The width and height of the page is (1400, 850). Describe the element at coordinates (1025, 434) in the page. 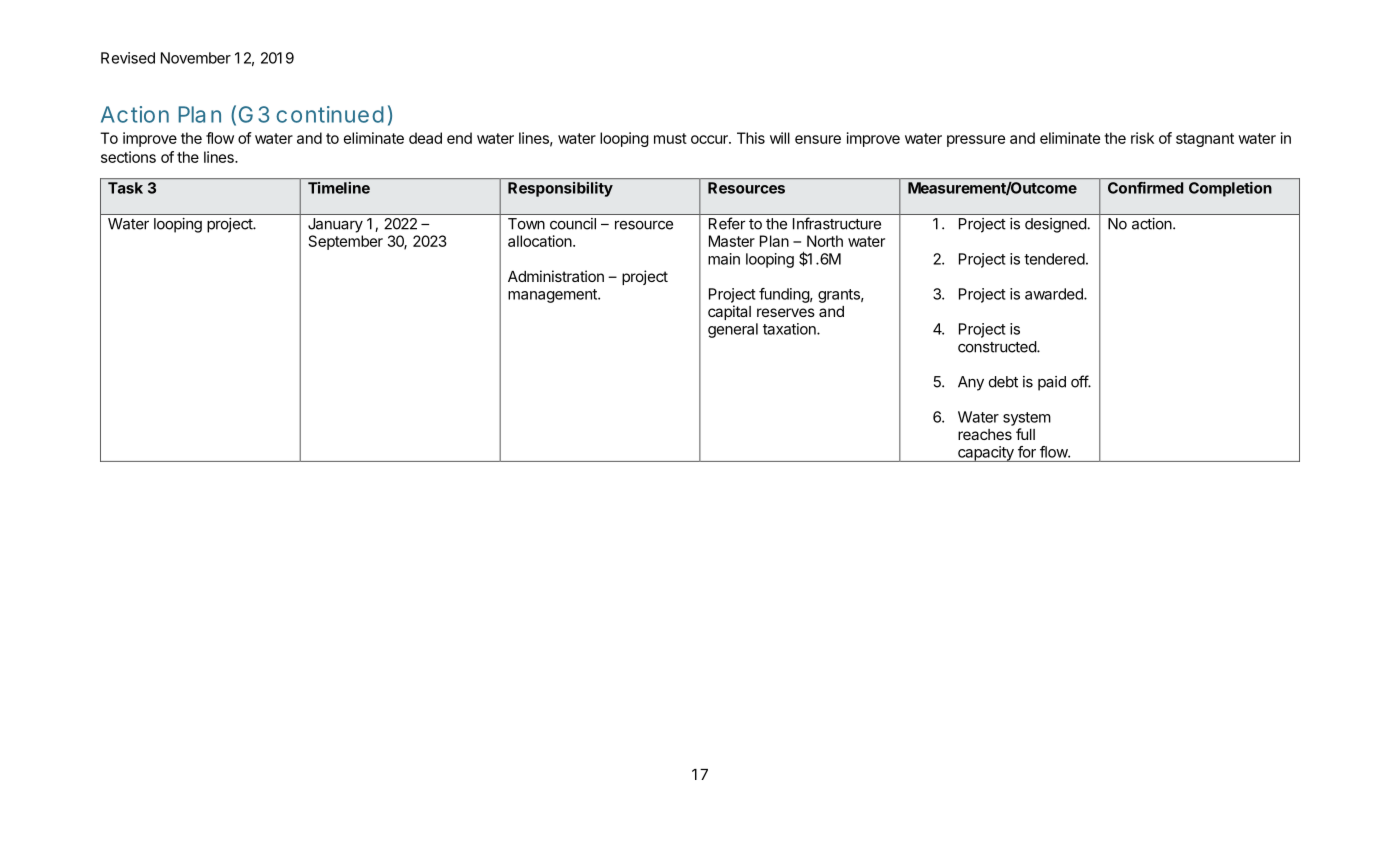

I see `full` at that location.
